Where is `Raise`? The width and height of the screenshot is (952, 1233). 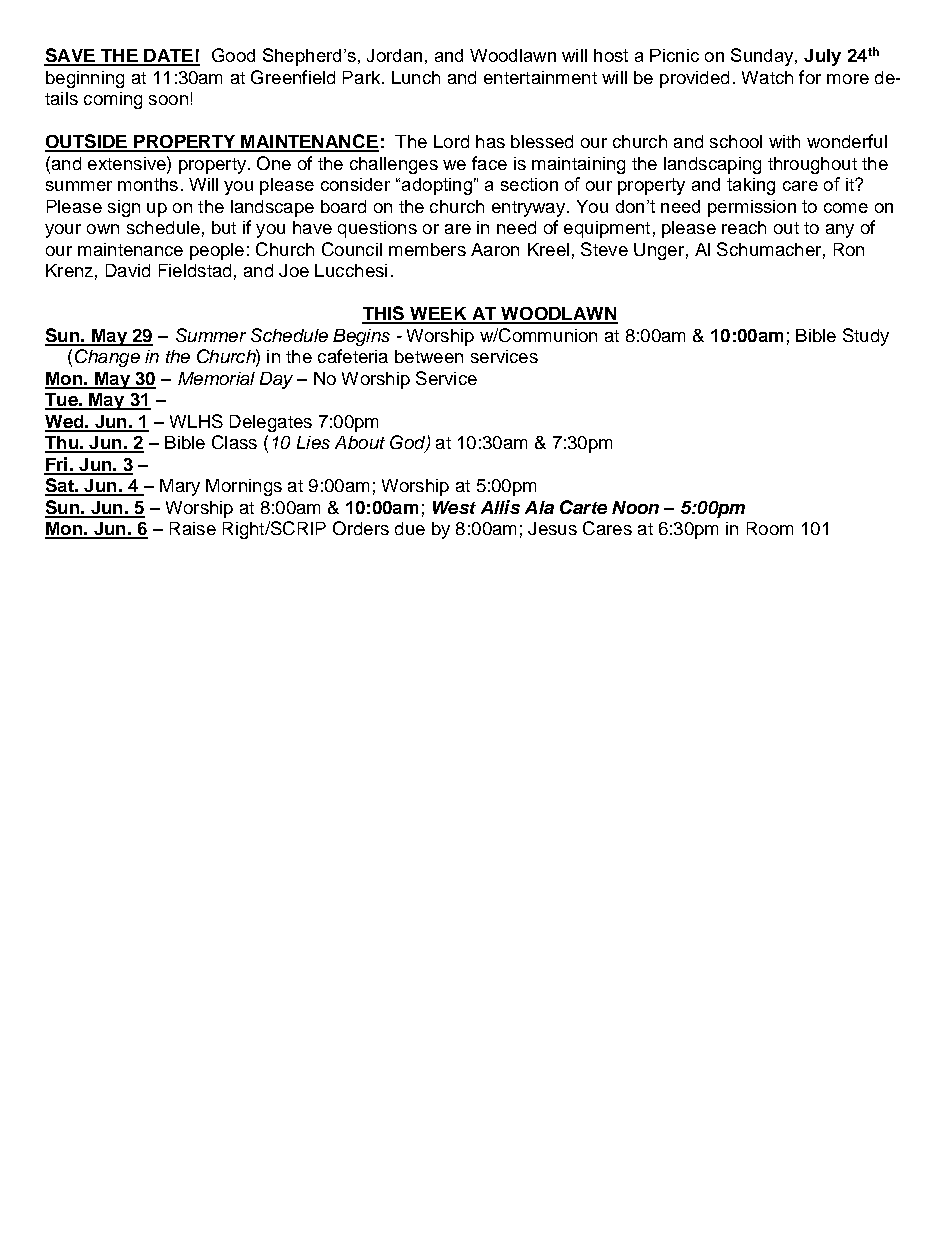 Raise is located at coordinates (193, 528).
